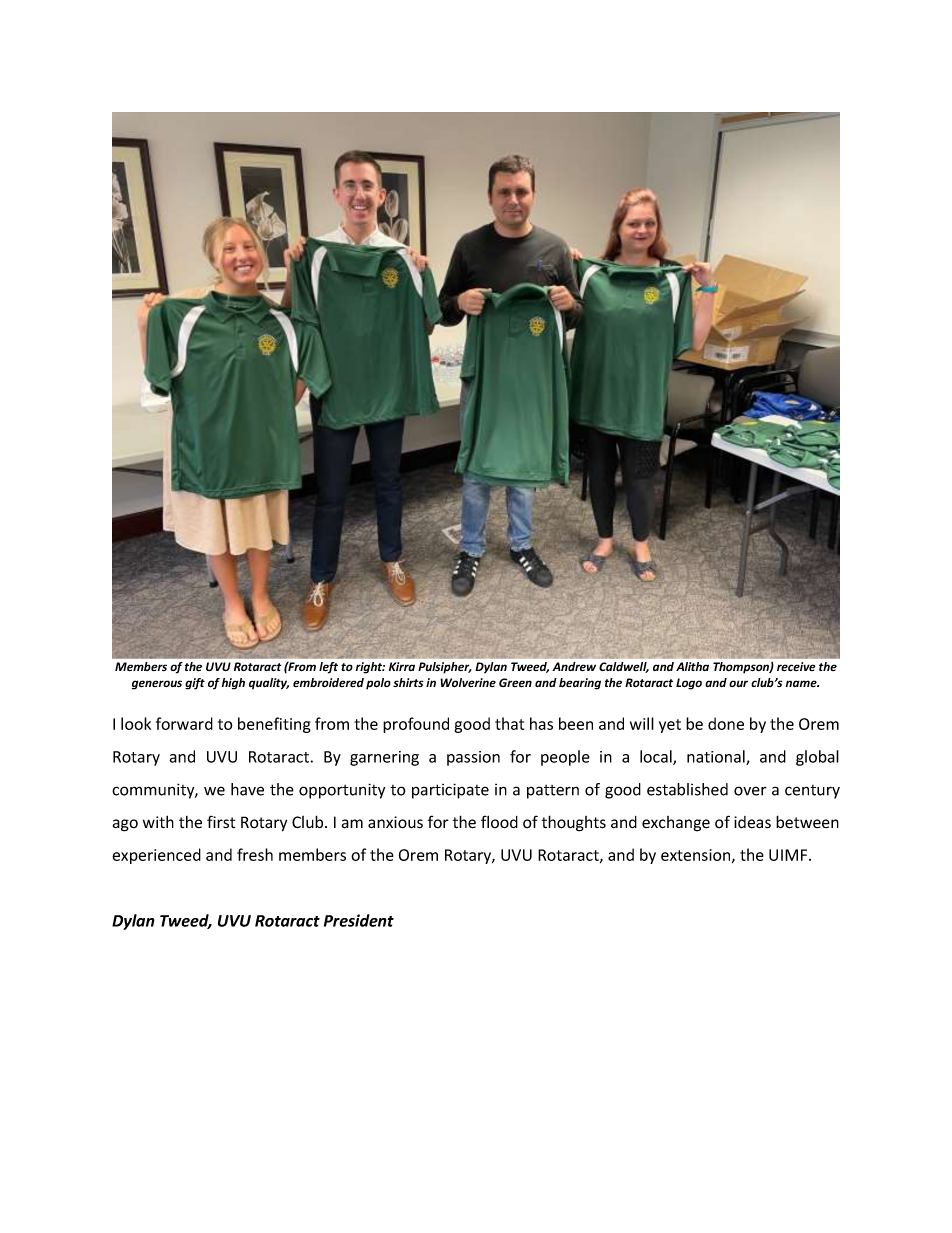  What do you see at coordinates (359, 920) in the image?
I see `President` at bounding box center [359, 920].
